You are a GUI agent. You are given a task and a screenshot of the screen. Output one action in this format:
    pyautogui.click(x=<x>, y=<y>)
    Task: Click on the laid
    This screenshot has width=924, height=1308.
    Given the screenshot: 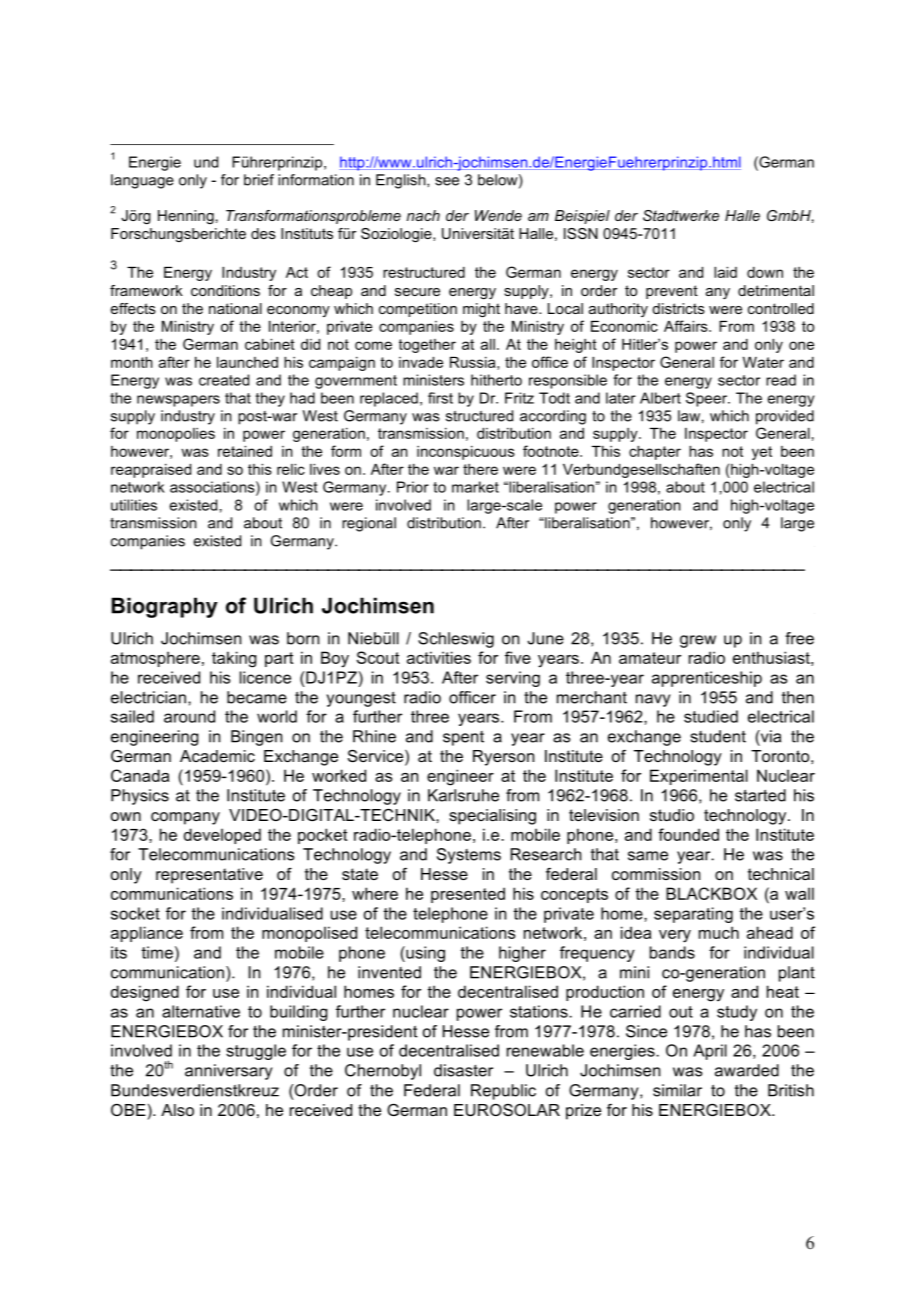 What is the action you would take?
    pyautogui.click(x=725, y=272)
